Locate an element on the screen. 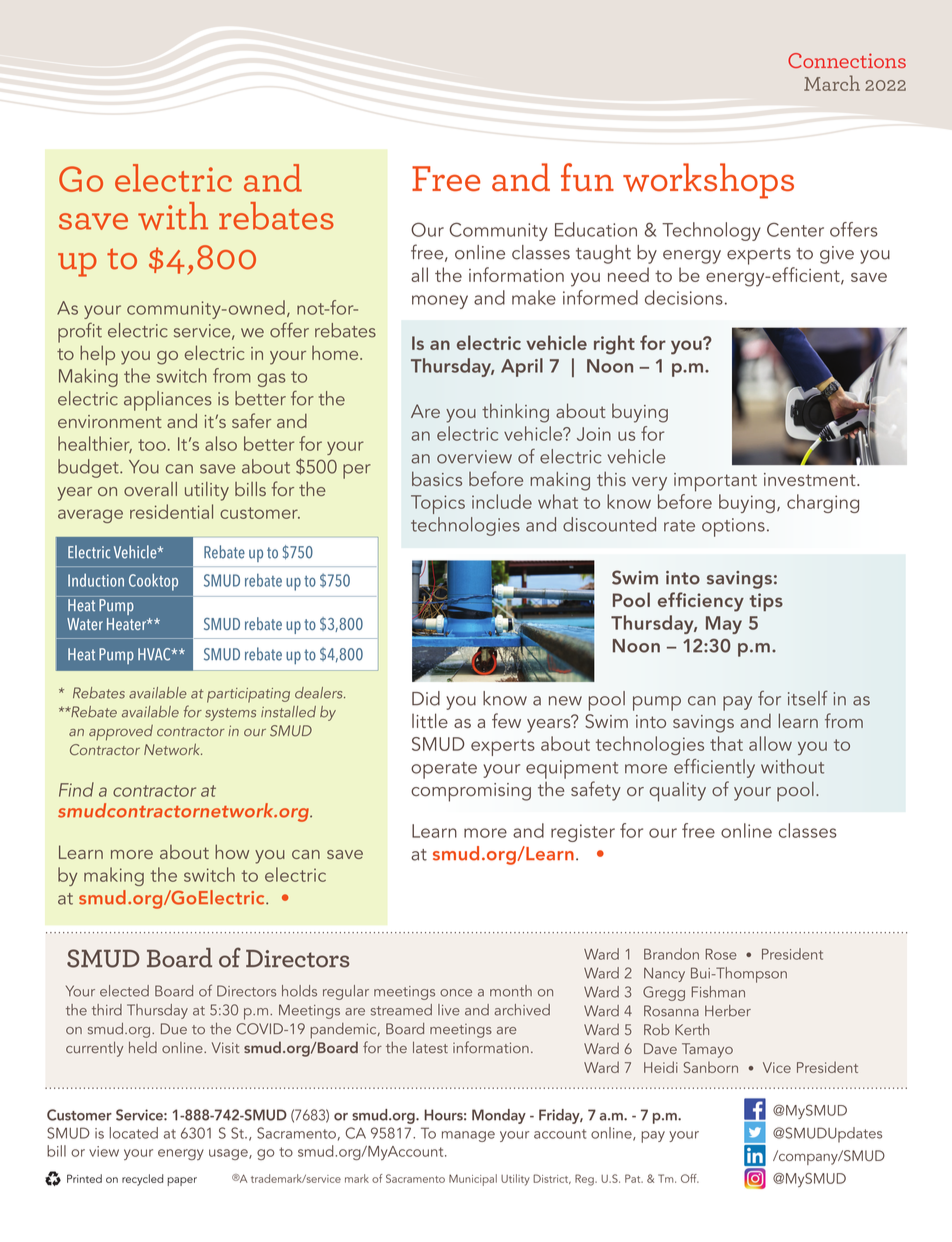 This screenshot has width=952, height=1242. located is located at coordinates (134, 1133).
